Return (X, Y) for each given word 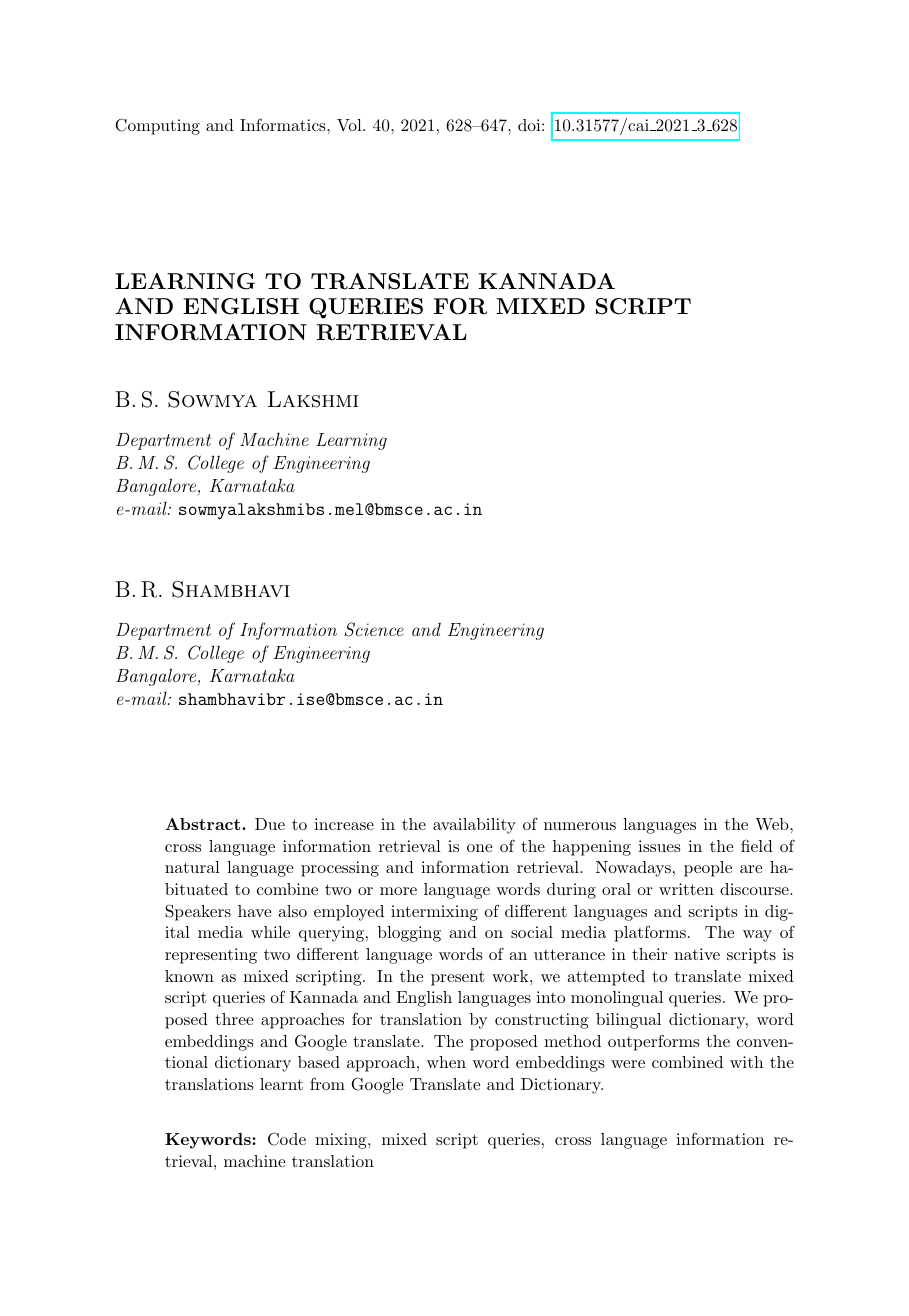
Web (773, 824)
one (479, 848)
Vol (350, 125)
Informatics (284, 124)
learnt (281, 1084)
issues (659, 846)
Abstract (204, 824)
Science (374, 629)
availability (474, 826)
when (446, 1062)
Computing (158, 126)
